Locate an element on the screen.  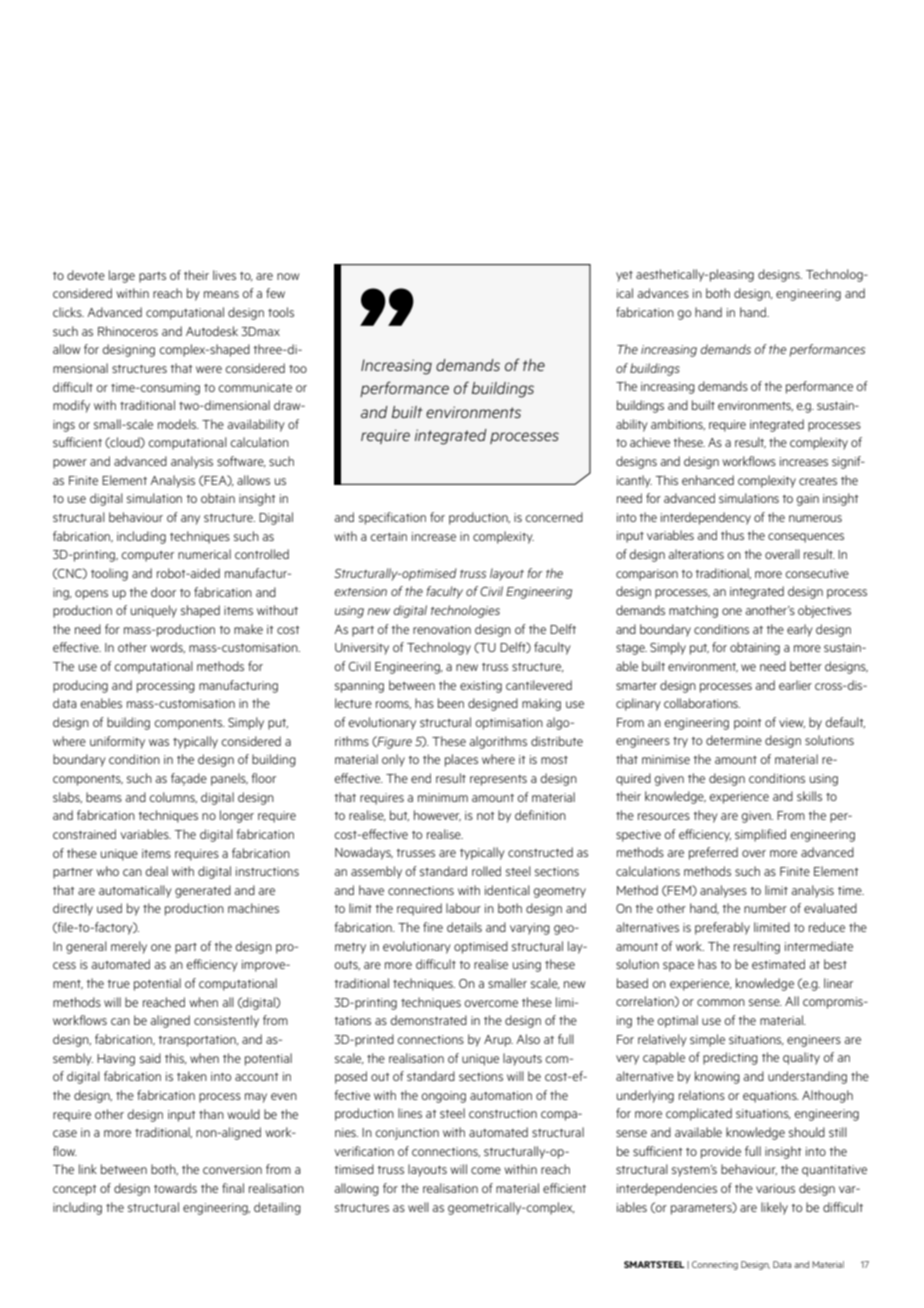
determine is located at coordinates (734, 740).
